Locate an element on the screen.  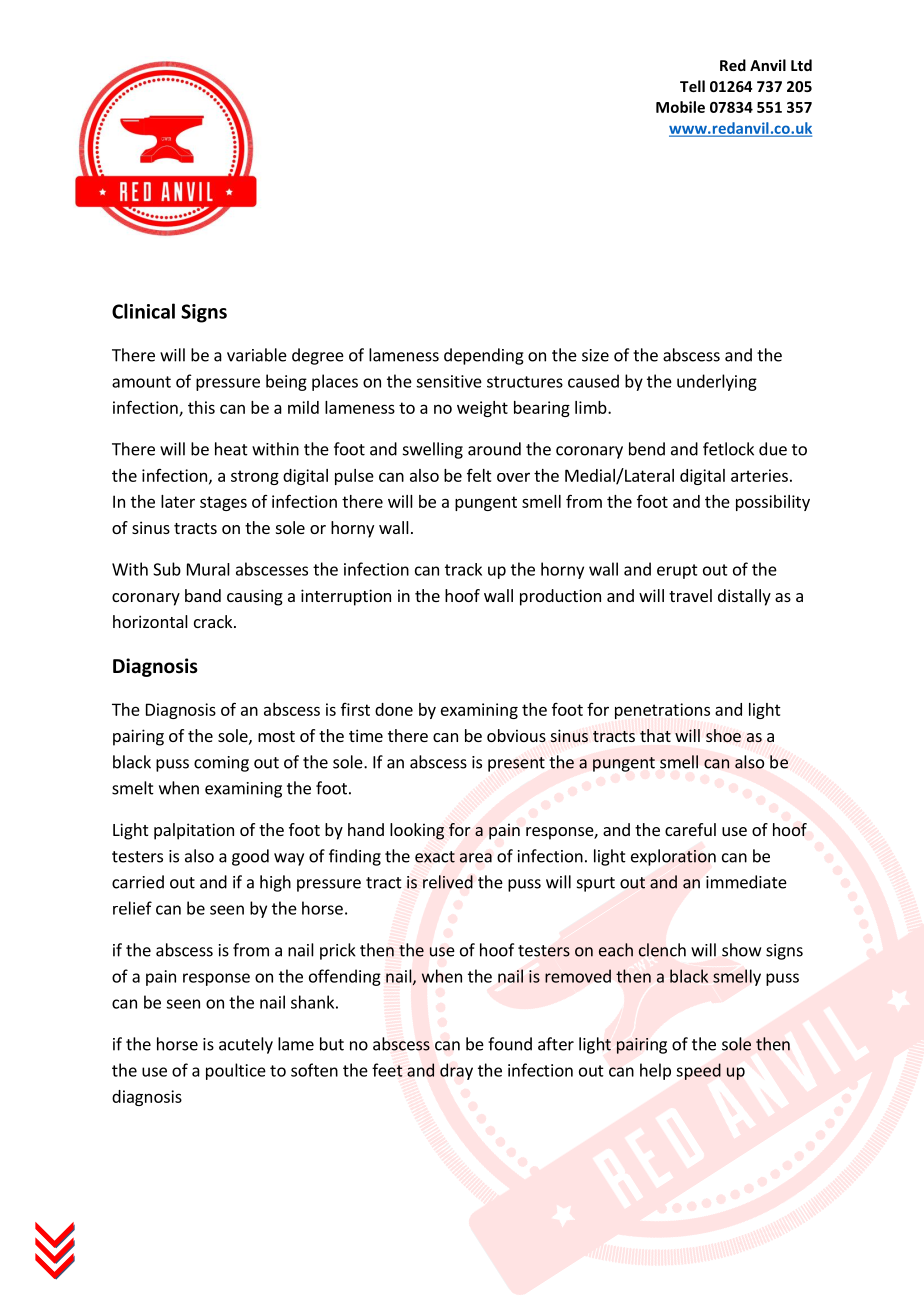
careful is located at coordinates (690, 829).
